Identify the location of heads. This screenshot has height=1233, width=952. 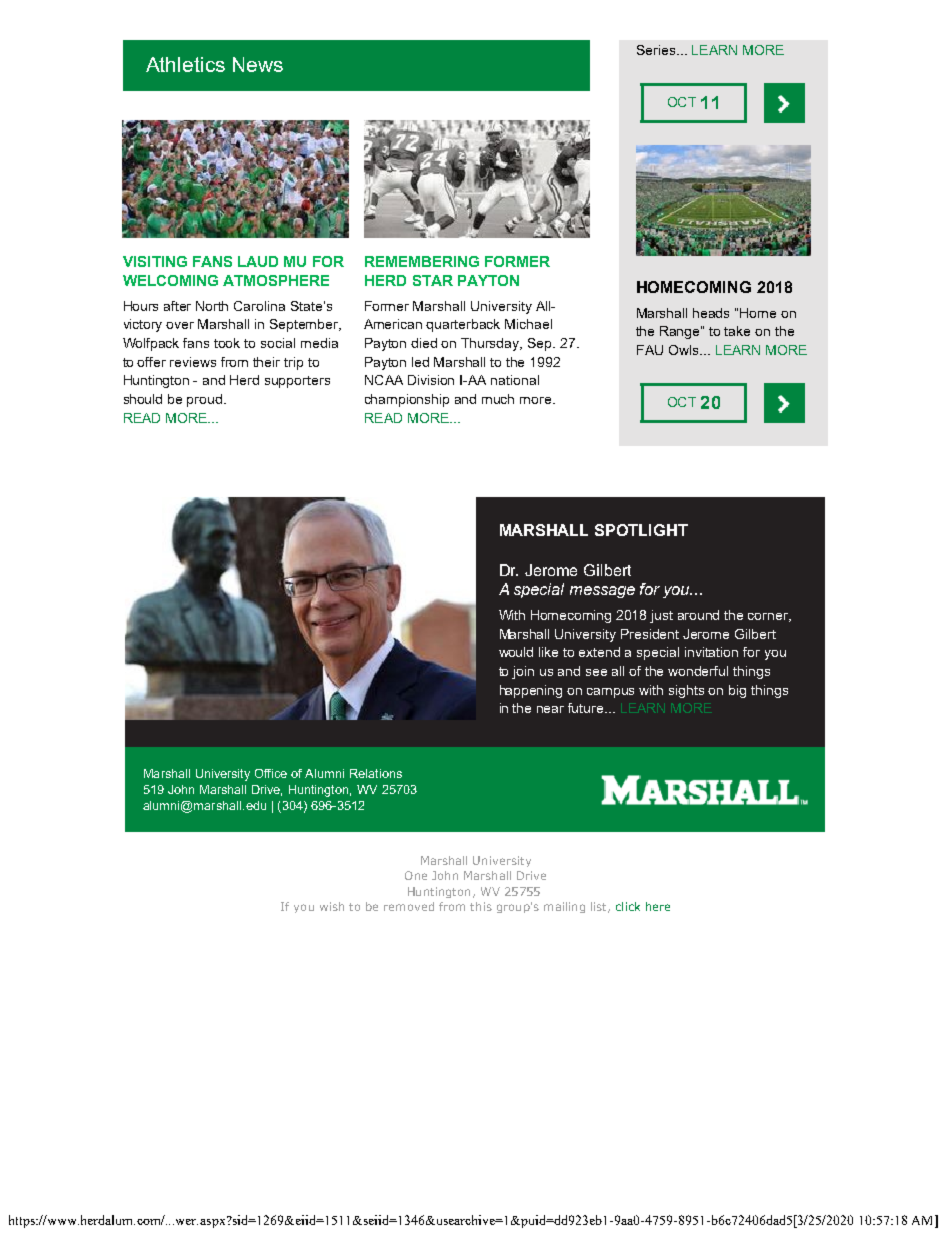
(711, 313).
